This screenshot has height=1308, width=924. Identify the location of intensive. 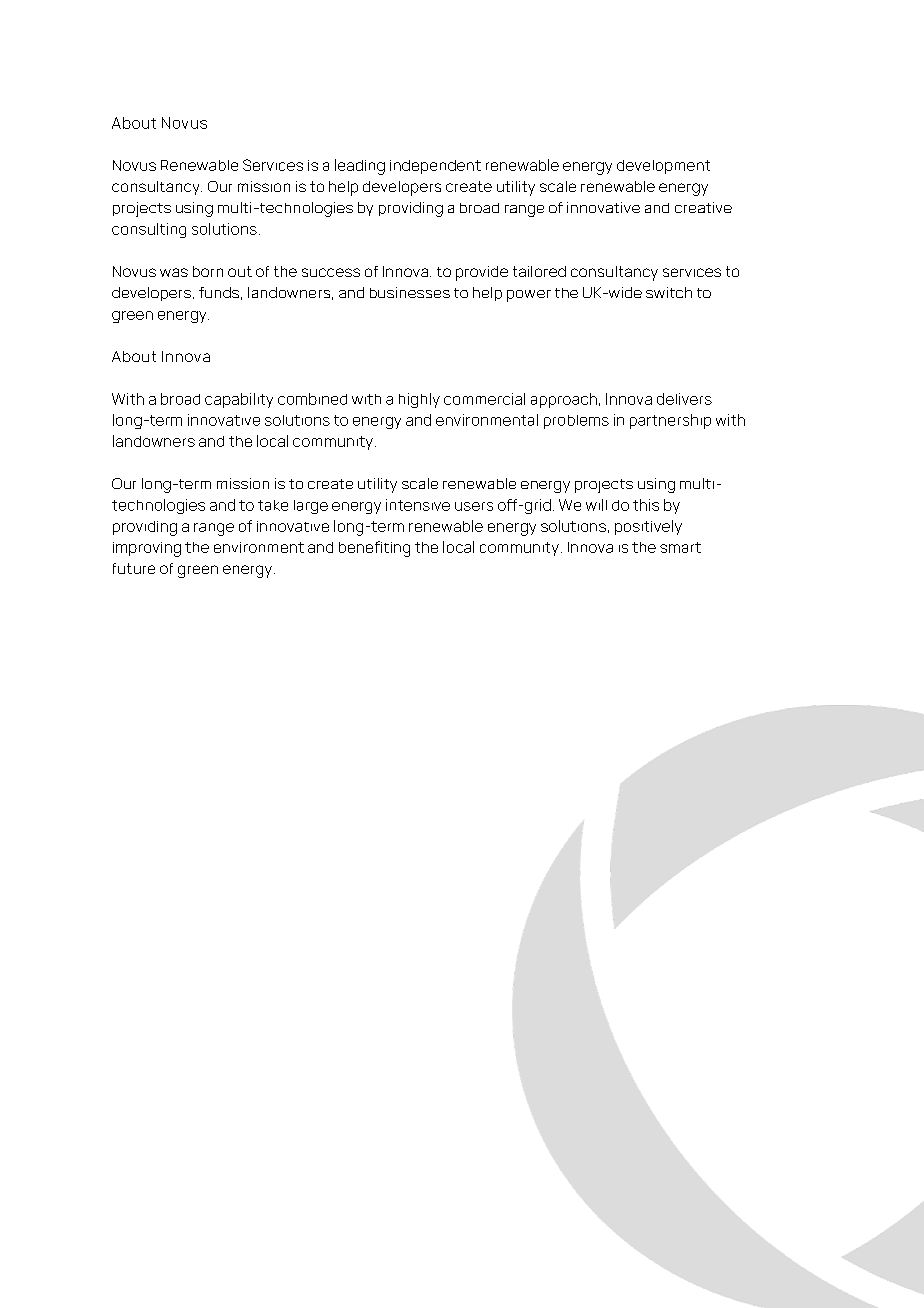
(418, 505).
